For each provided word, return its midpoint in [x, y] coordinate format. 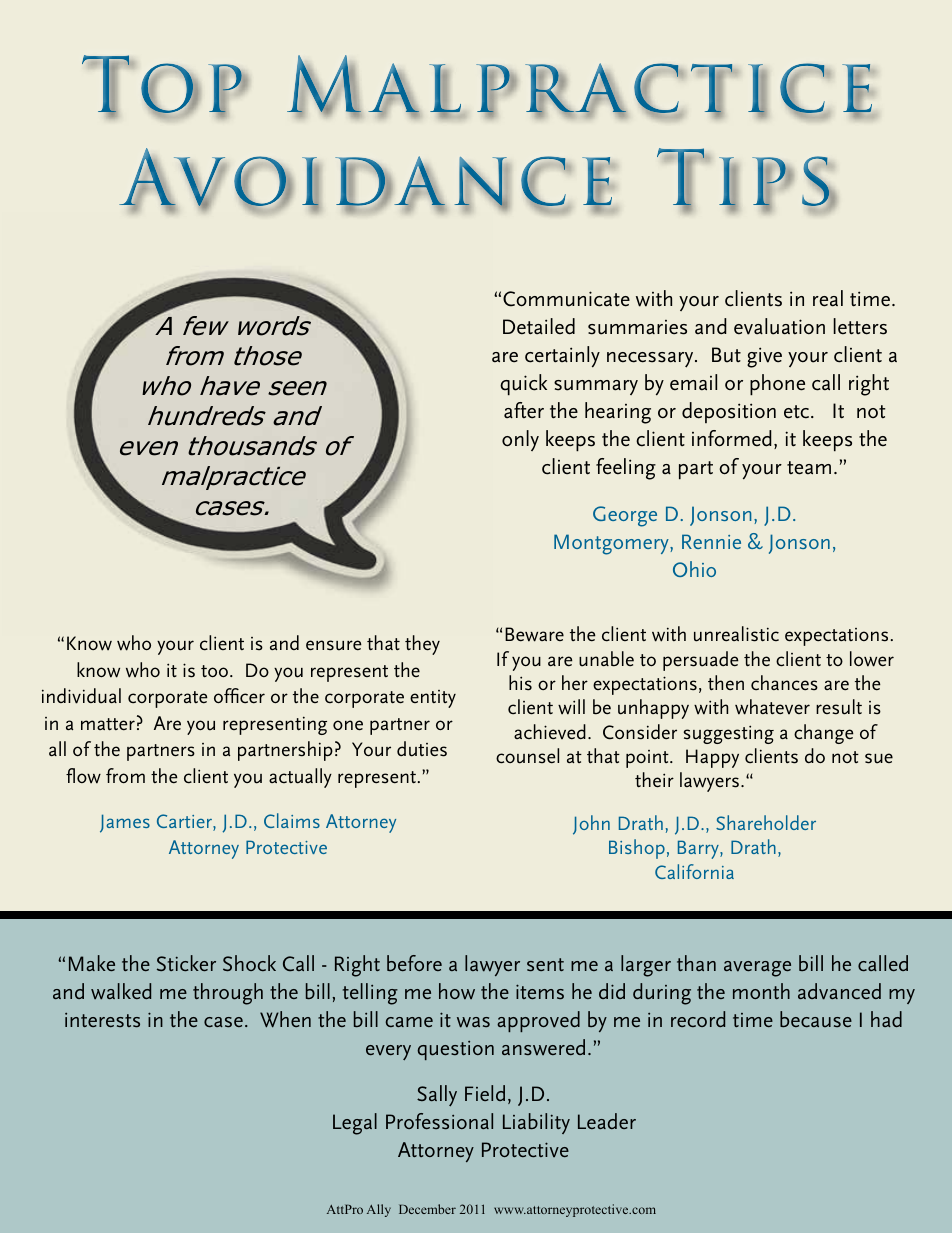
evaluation [779, 326]
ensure [334, 645]
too [216, 671]
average [757, 969]
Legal [355, 1124]
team [809, 468]
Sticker [186, 963]
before [414, 963]
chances [784, 683]
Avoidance [366, 178]
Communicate [566, 299]
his [520, 683]
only [520, 440]
